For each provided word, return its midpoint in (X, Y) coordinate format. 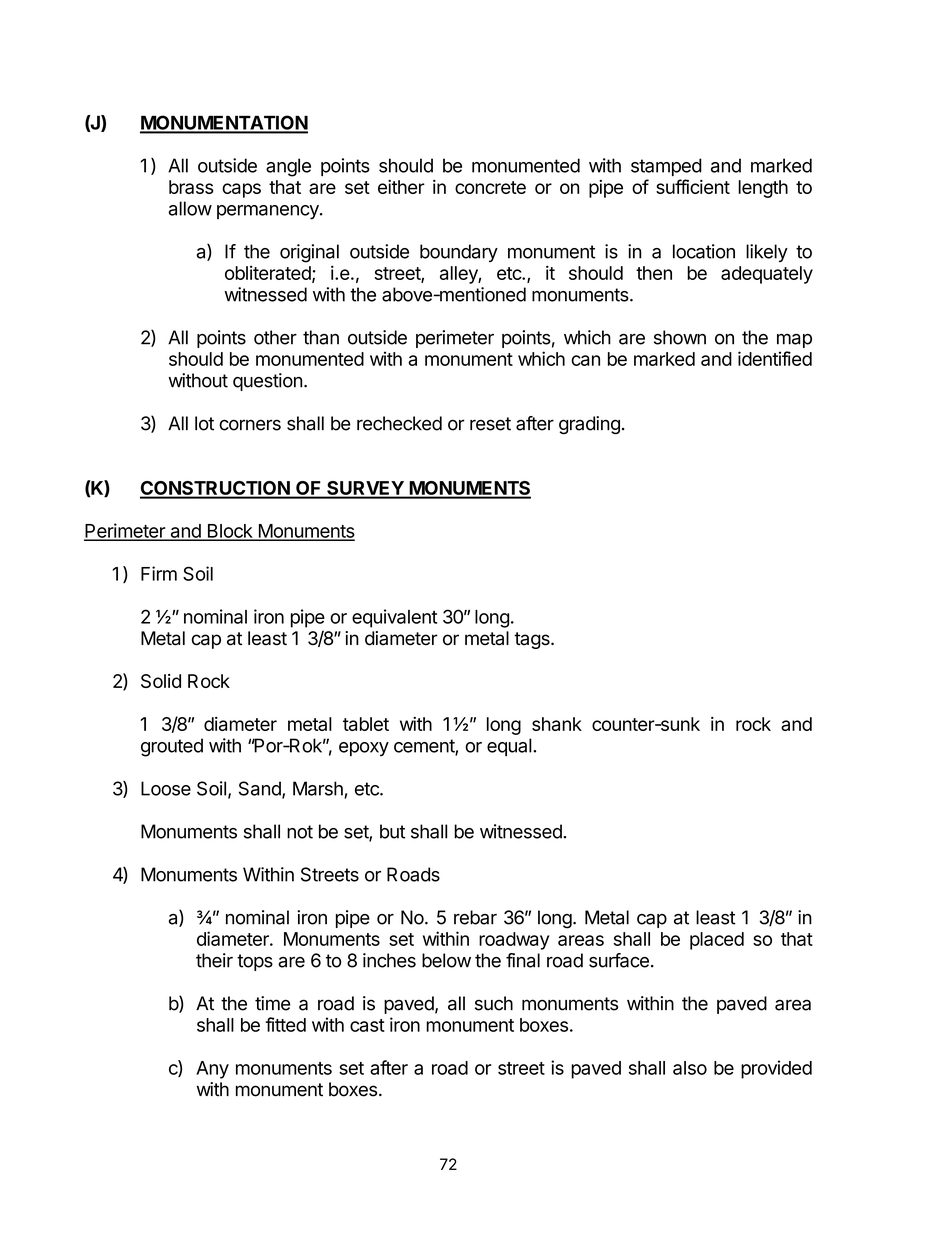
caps (241, 190)
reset (490, 424)
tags (533, 640)
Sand (261, 789)
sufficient (693, 186)
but (392, 831)
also (690, 1068)
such (494, 1003)
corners (250, 425)
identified (775, 358)
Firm (159, 573)
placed (717, 941)
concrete (490, 187)
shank (557, 724)
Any (212, 1070)
